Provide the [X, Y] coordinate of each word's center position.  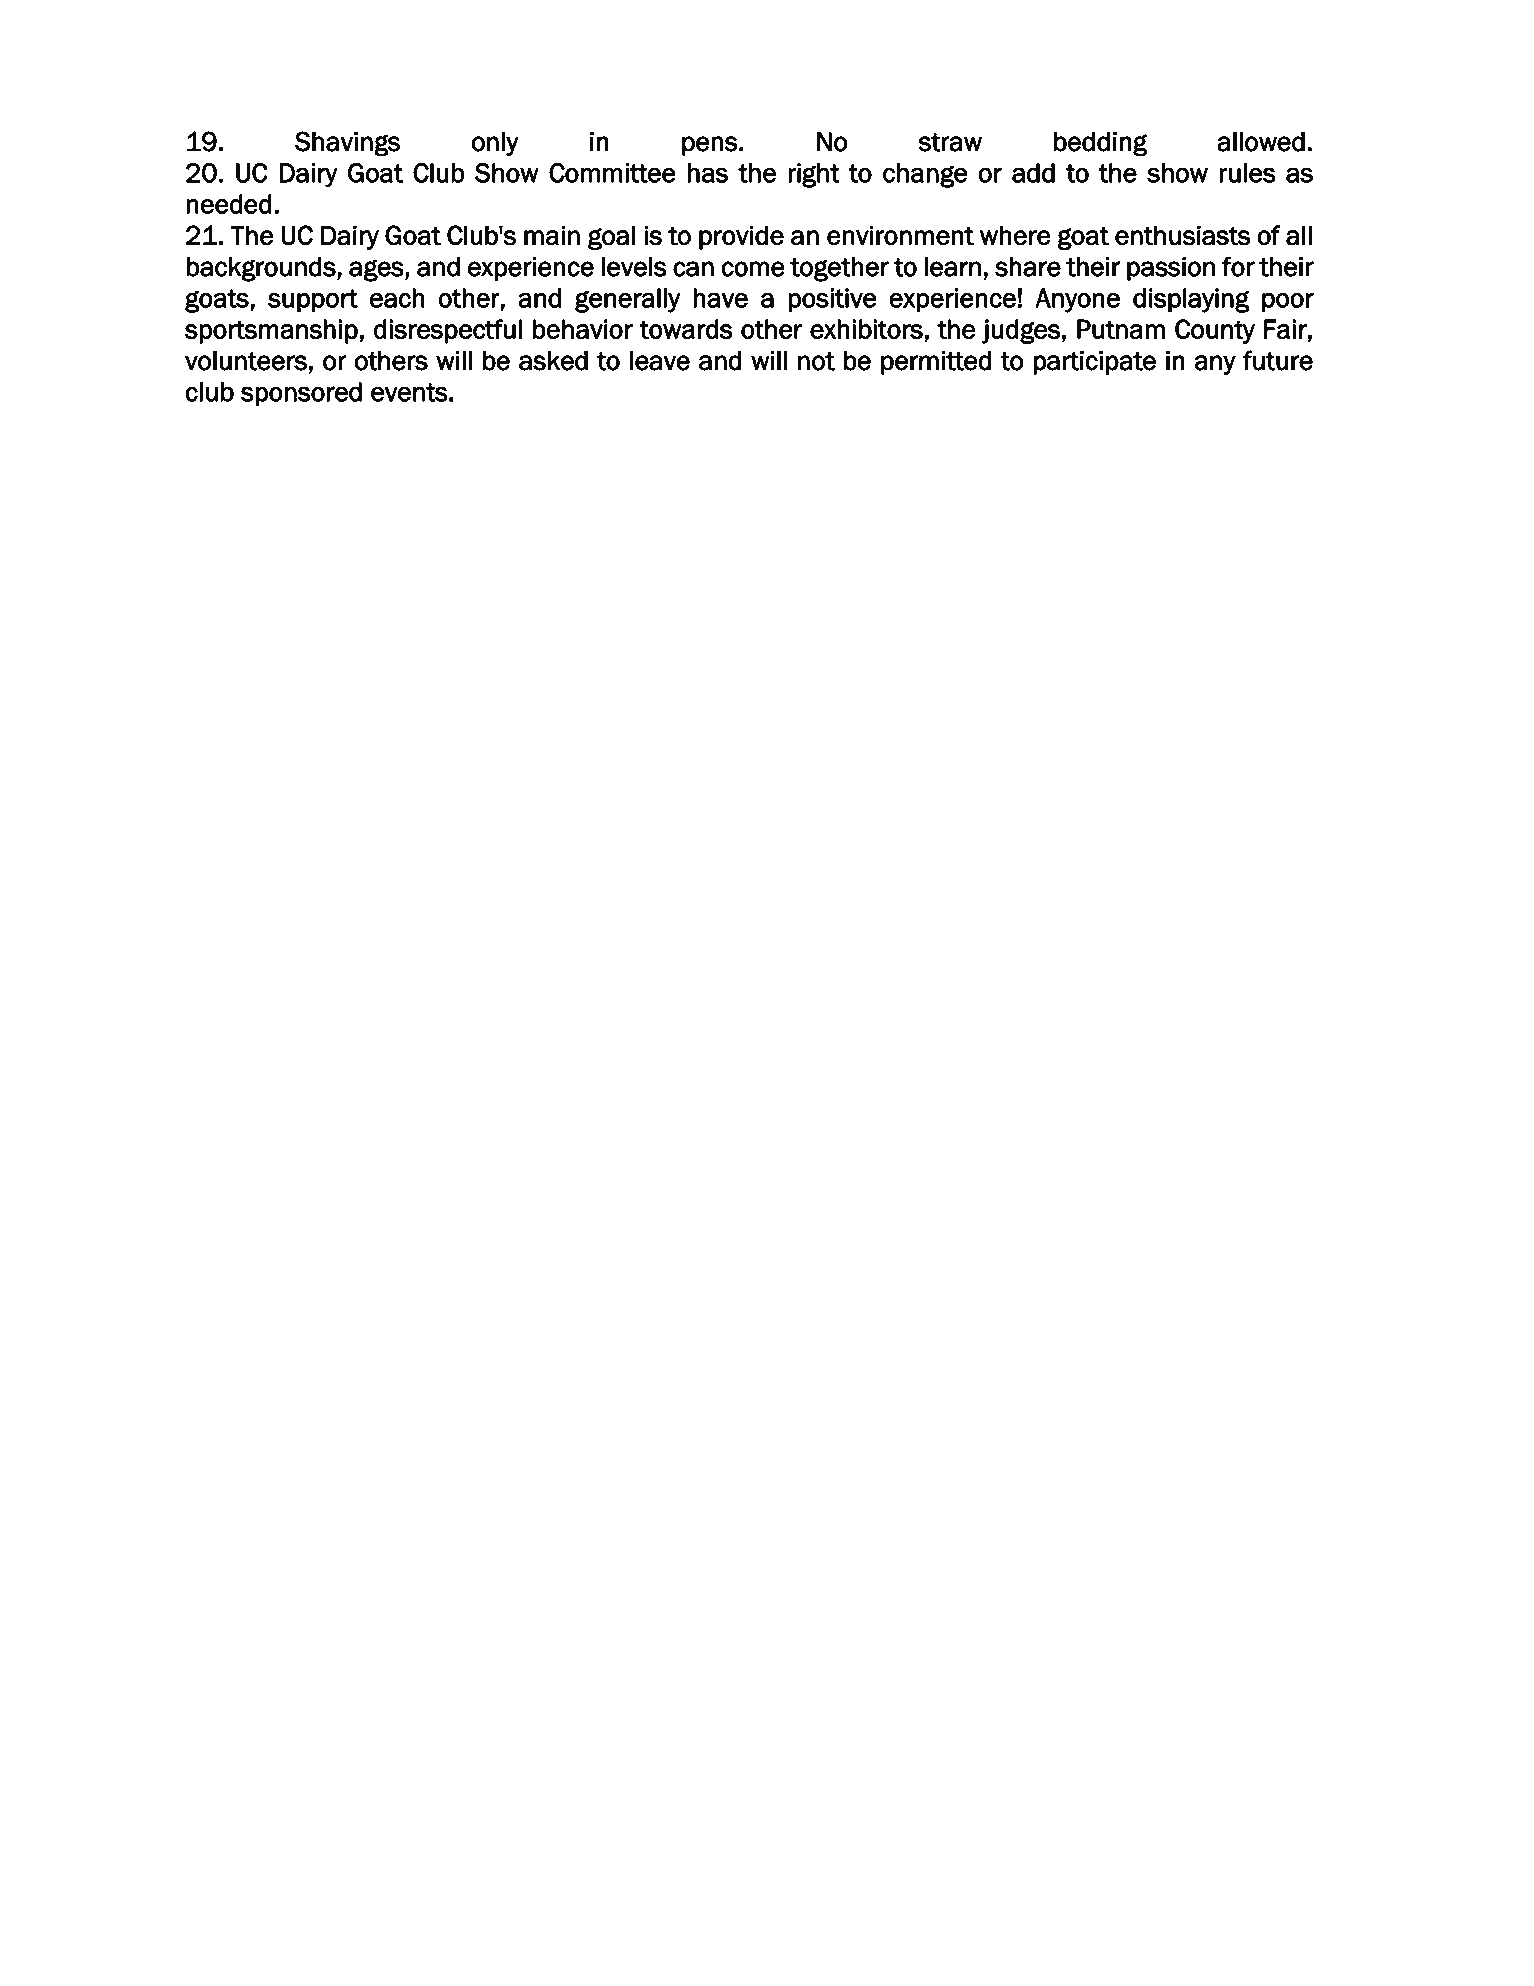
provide [741, 237]
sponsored [301, 394]
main [552, 235]
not [816, 361]
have [720, 298]
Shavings [347, 144]
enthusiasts [1182, 235]
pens [710, 146]
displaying [1191, 300]
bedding [1101, 144]
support [313, 301]
